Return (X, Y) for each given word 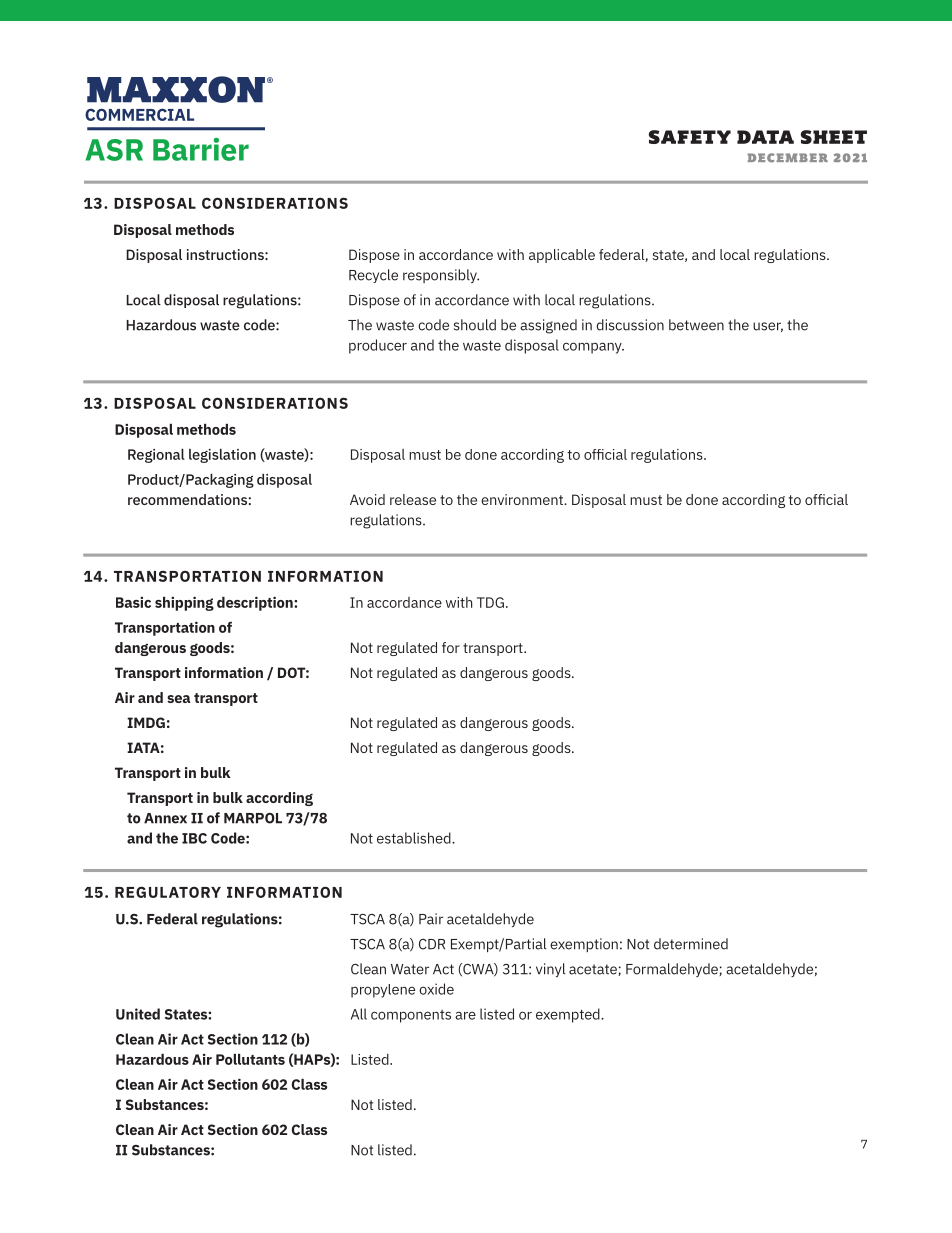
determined (691, 944)
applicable (562, 256)
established (415, 838)
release (413, 499)
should (475, 325)
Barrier (201, 149)
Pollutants (250, 1059)
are (465, 1015)
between (696, 325)
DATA (765, 137)
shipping (184, 603)
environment (523, 499)
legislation (222, 456)
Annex (165, 818)
